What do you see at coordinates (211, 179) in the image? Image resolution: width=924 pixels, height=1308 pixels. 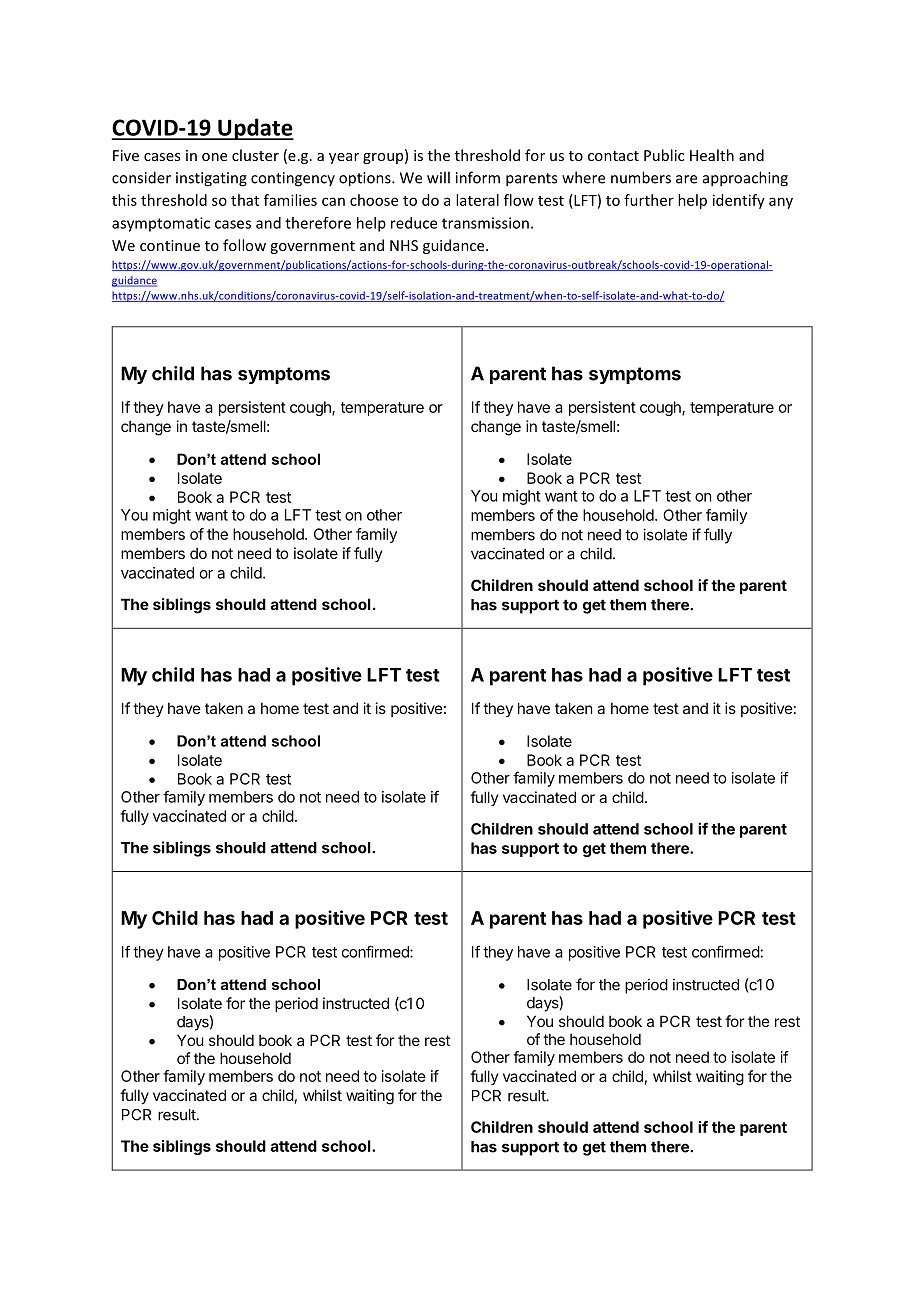 I see `instigating` at bounding box center [211, 179].
